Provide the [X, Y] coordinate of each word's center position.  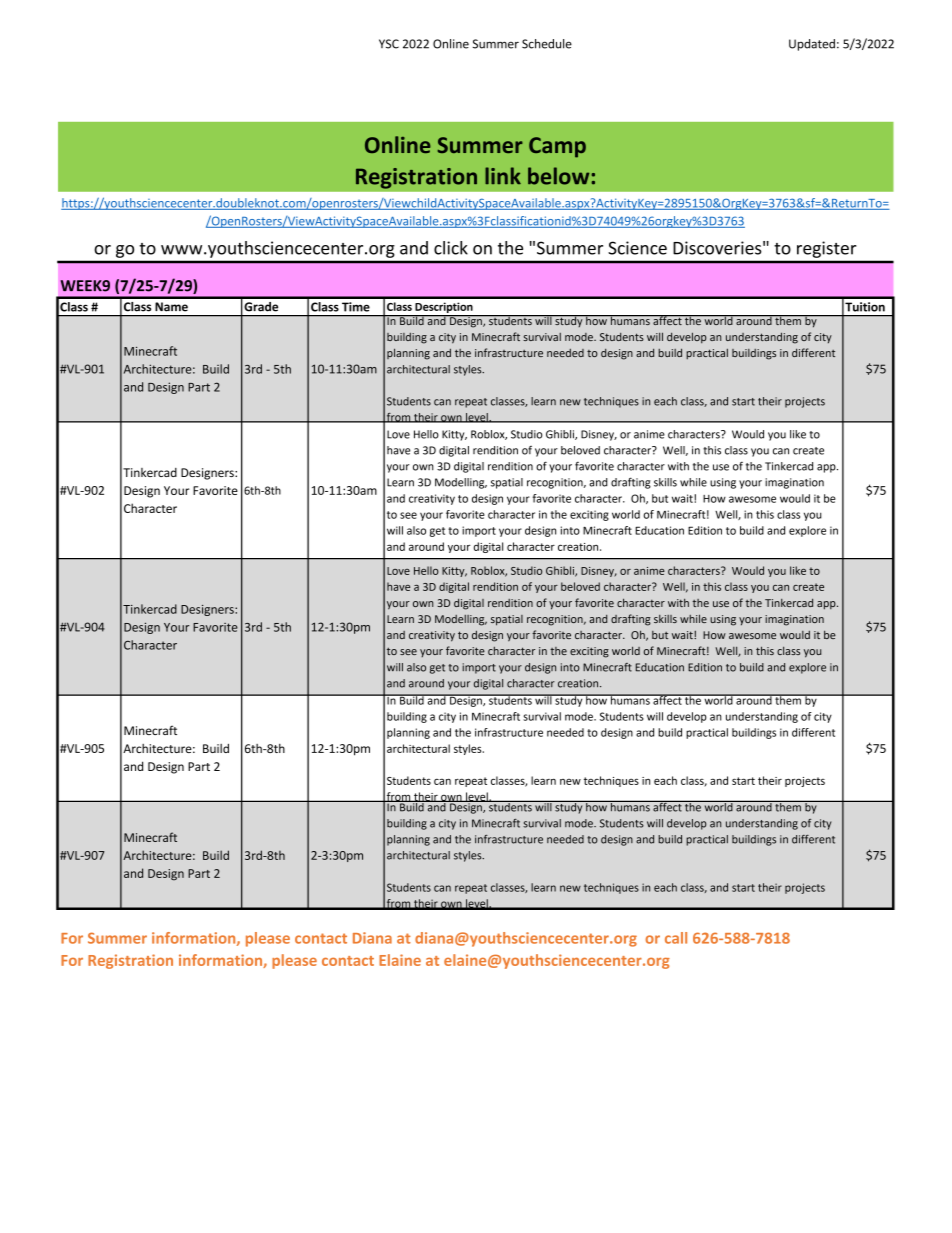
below [558, 176]
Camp [557, 147]
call [676, 938]
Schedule [547, 44]
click [451, 248]
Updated [812, 45]
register [826, 249]
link [503, 175]
